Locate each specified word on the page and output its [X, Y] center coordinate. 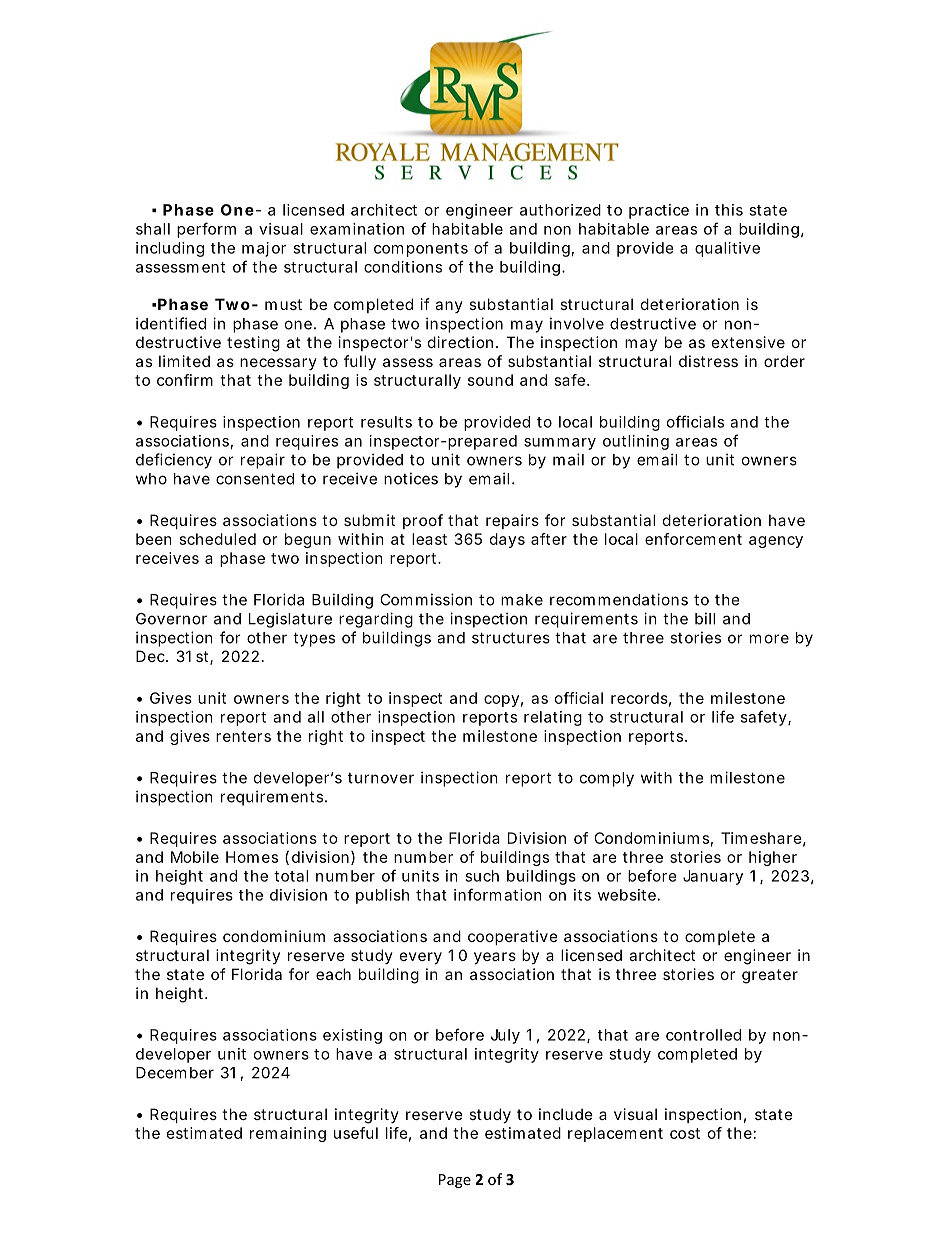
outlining [636, 442]
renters [243, 736]
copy [501, 701]
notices [411, 478]
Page [455, 1181]
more [769, 639]
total [291, 876]
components [421, 250]
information [498, 894]
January [713, 877]
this [729, 210]
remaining [288, 1134]
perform [206, 230]
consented [255, 479]
